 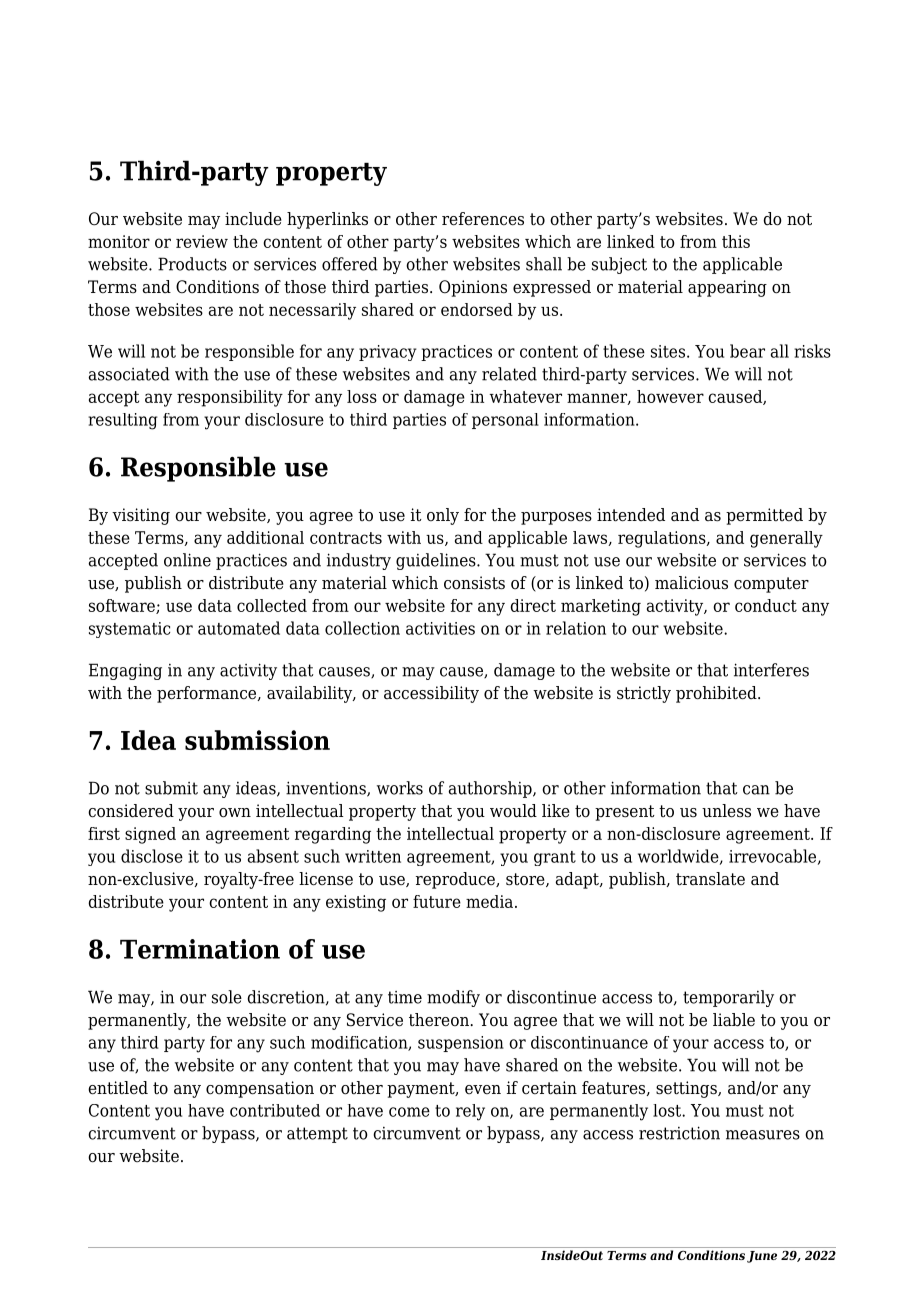 I want to click on attempt, so click(x=317, y=1135).
